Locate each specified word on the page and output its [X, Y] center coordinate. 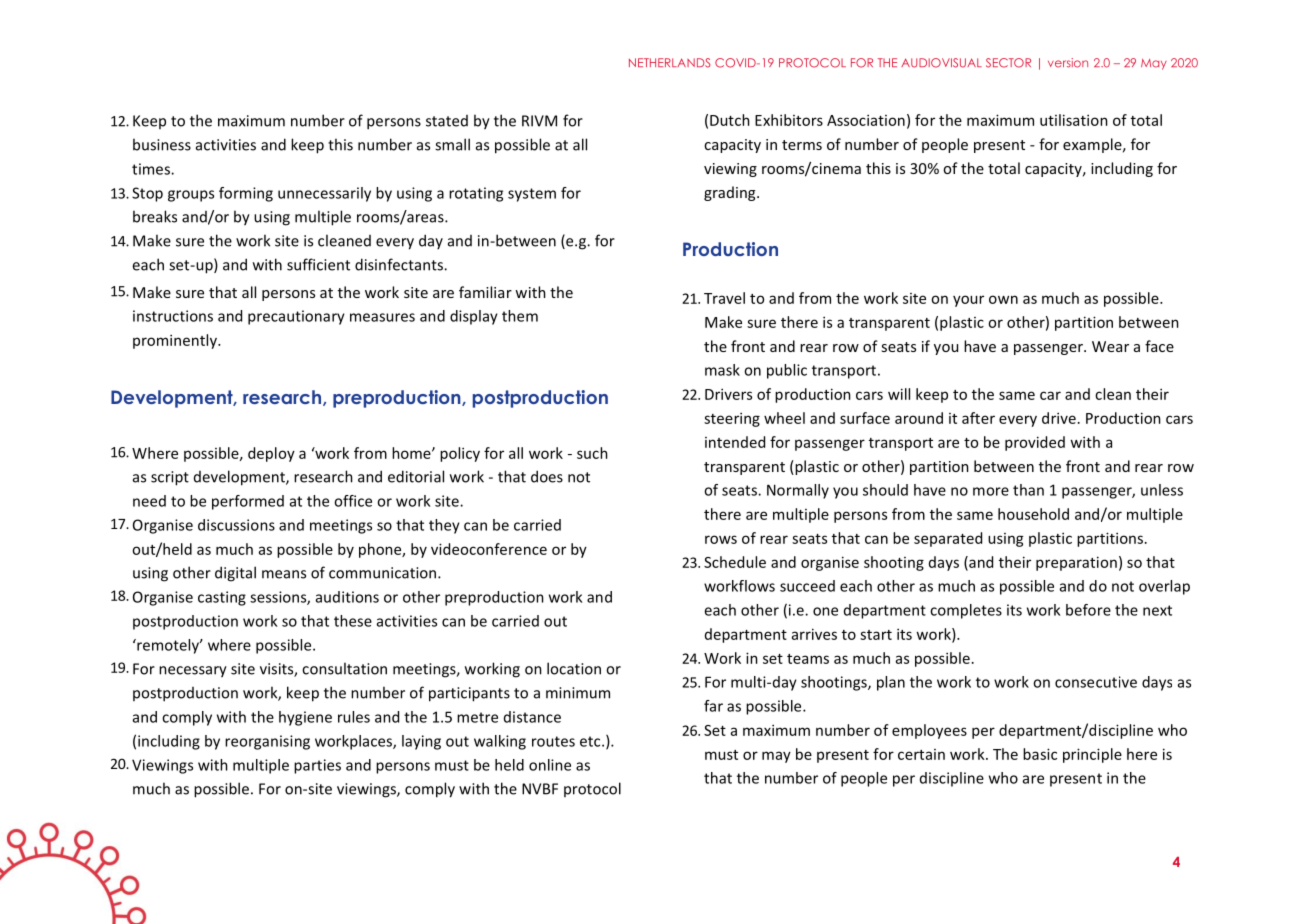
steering [732, 419]
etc [591, 741]
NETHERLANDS [670, 63]
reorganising [267, 742]
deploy [271, 454]
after [978, 418]
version [1068, 63]
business [162, 144]
